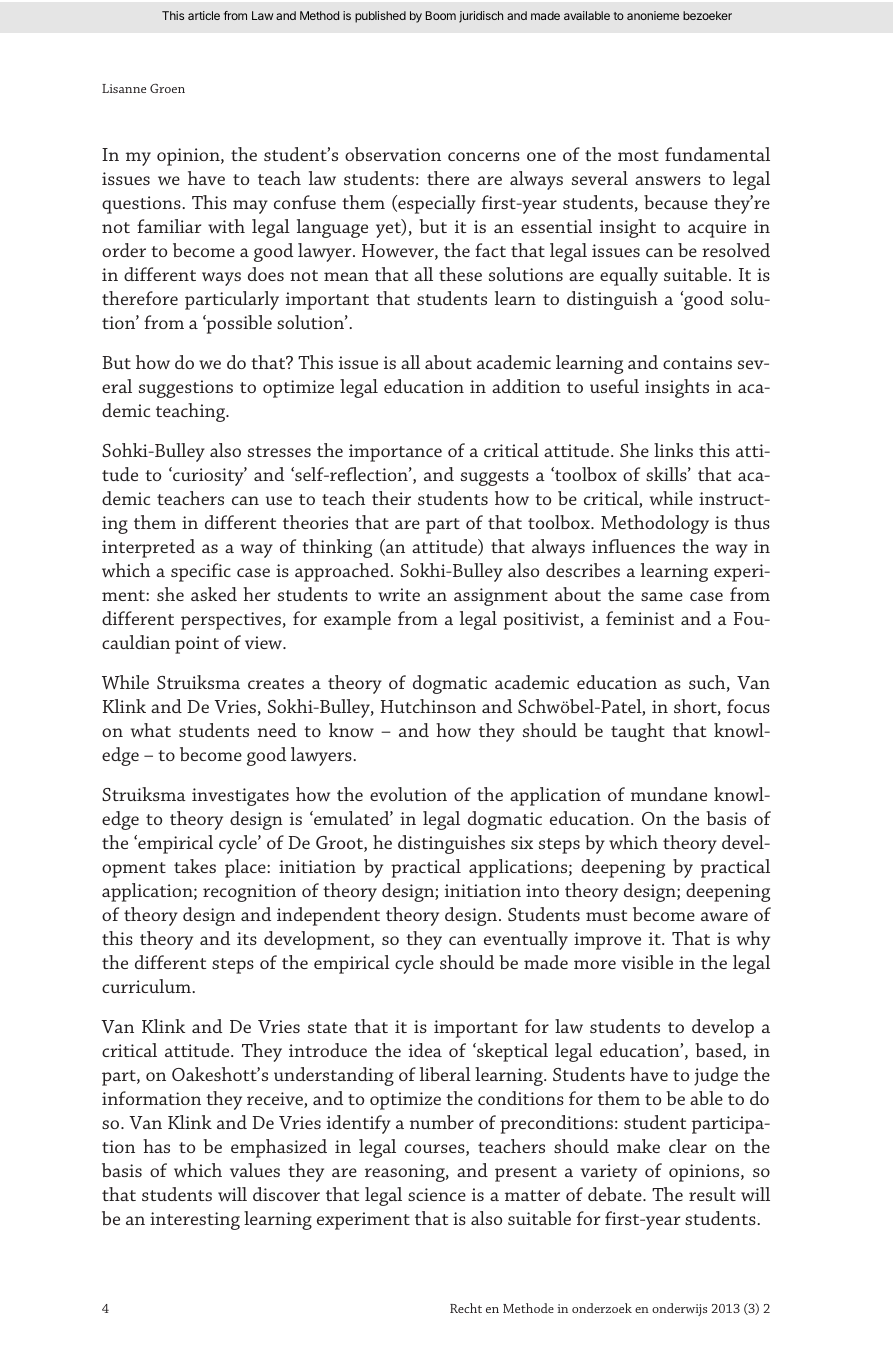 This document has height=1372, width=895. What do you see at coordinates (195, 1221) in the document?
I see `interesting` at bounding box center [195, 1221].
